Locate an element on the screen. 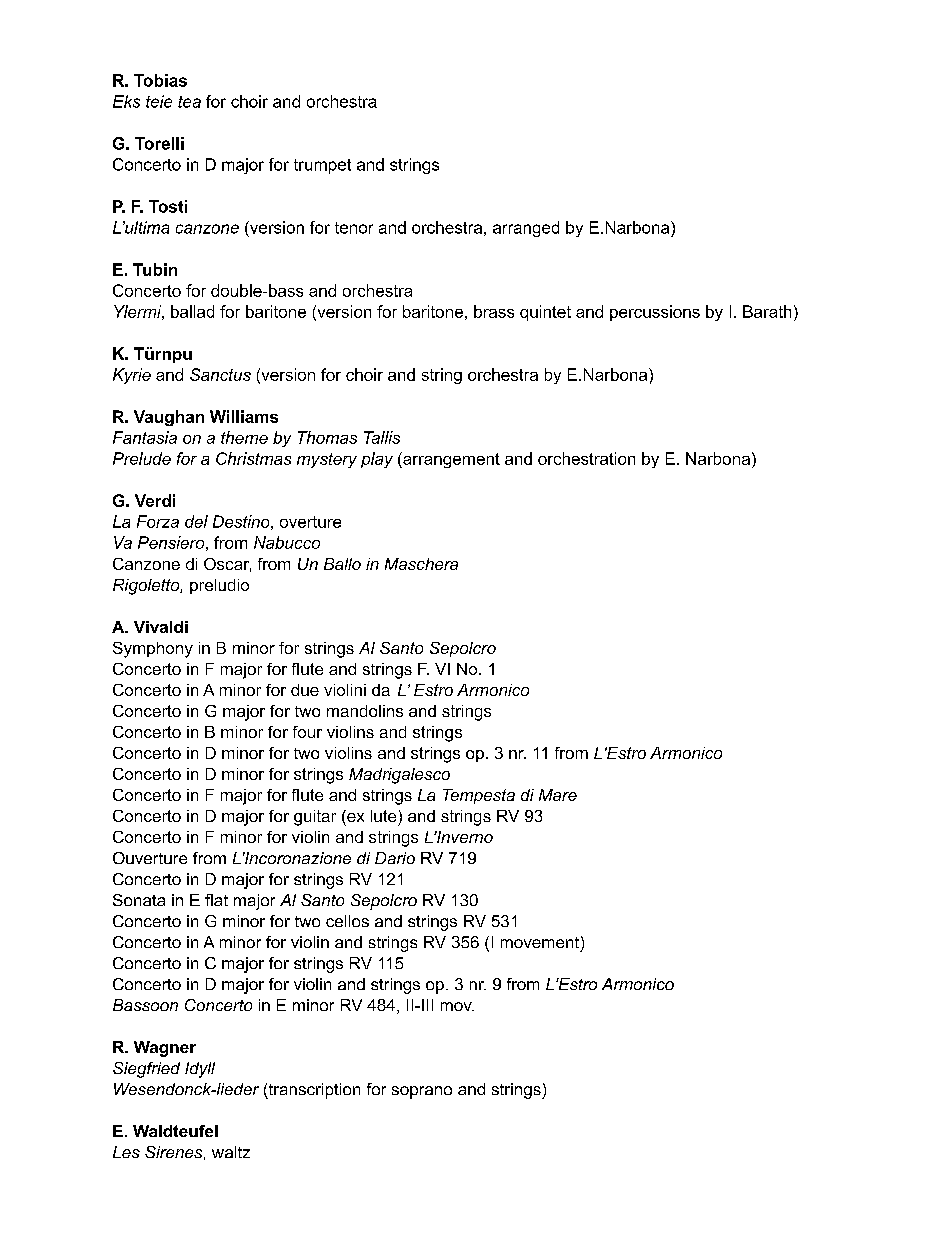  arranged is located at coordinates (526, 229).
